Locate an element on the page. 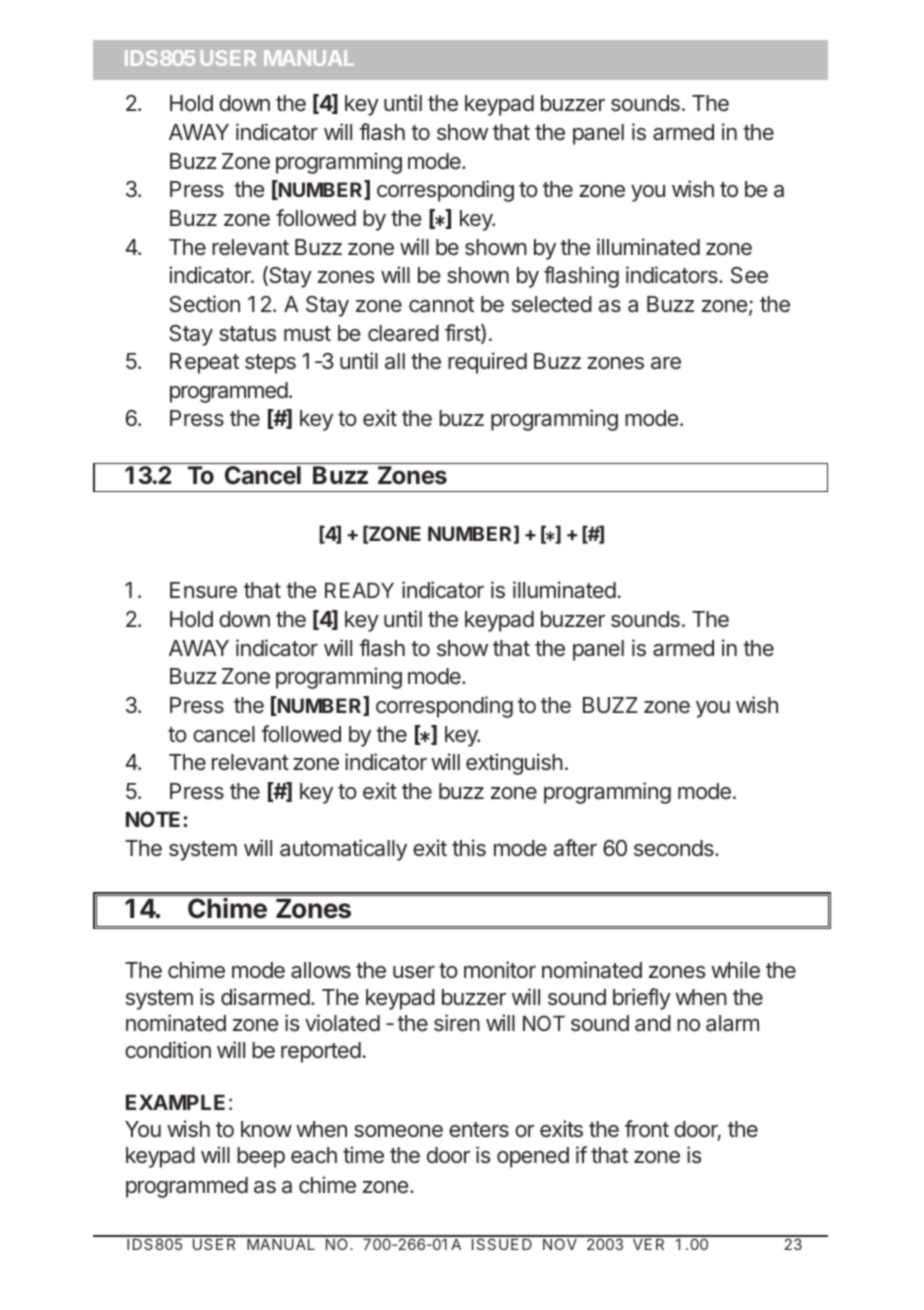 The width and height of the image is (924, 1310). front is located at coordinates (647, 1128).
